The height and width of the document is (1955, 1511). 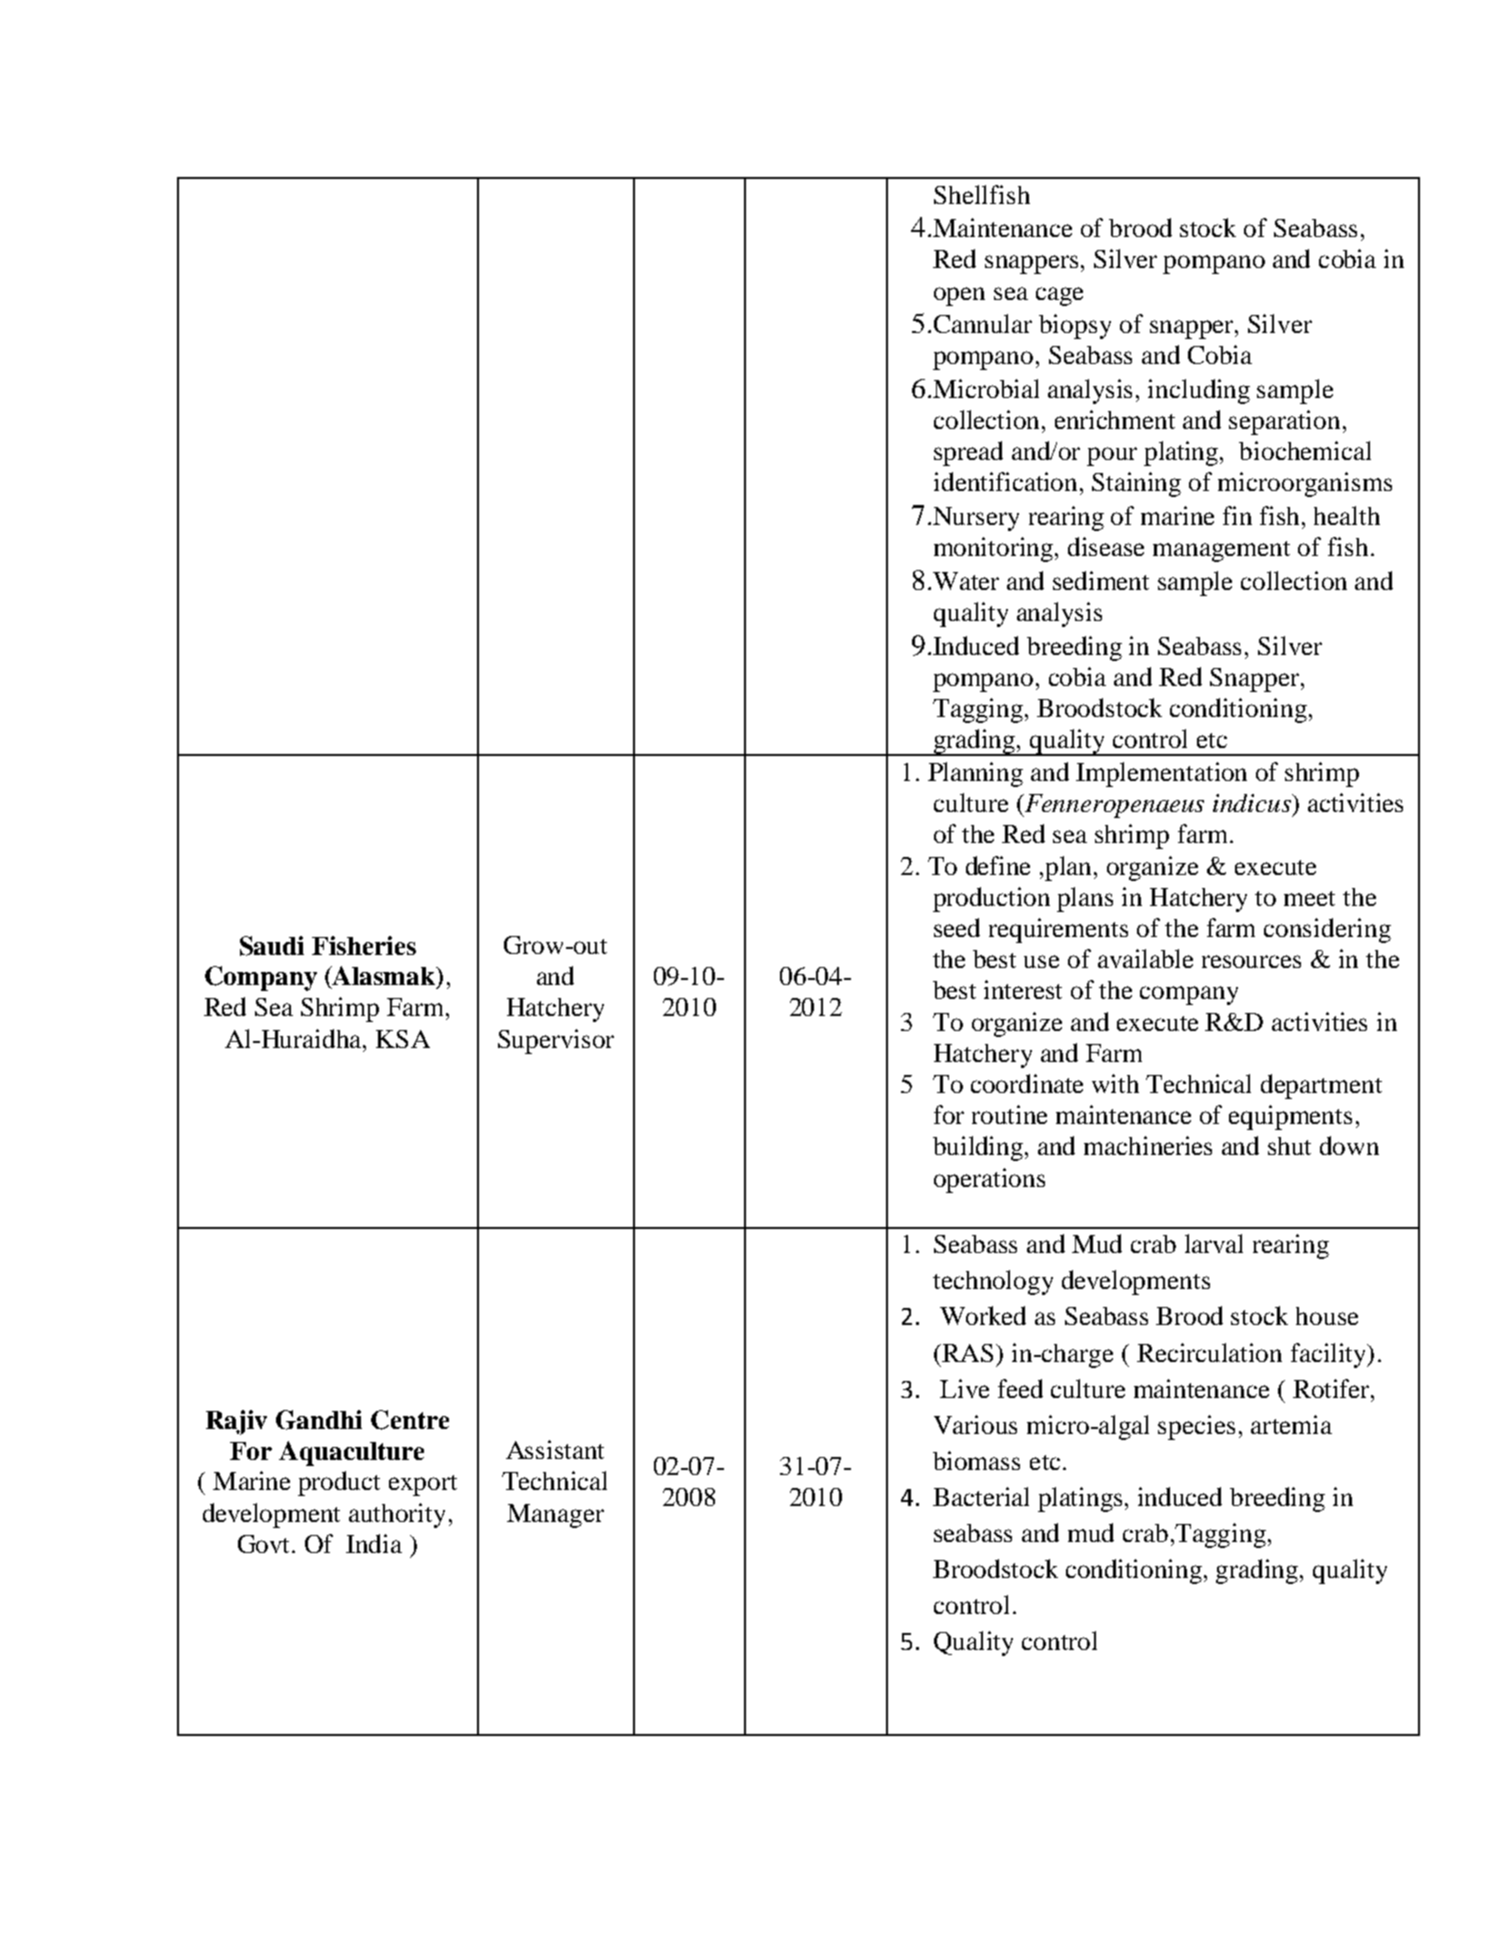 What do you see at coordinates (1251, 961) in the document?
I see `resources` at bounding box center [1251, 961].
